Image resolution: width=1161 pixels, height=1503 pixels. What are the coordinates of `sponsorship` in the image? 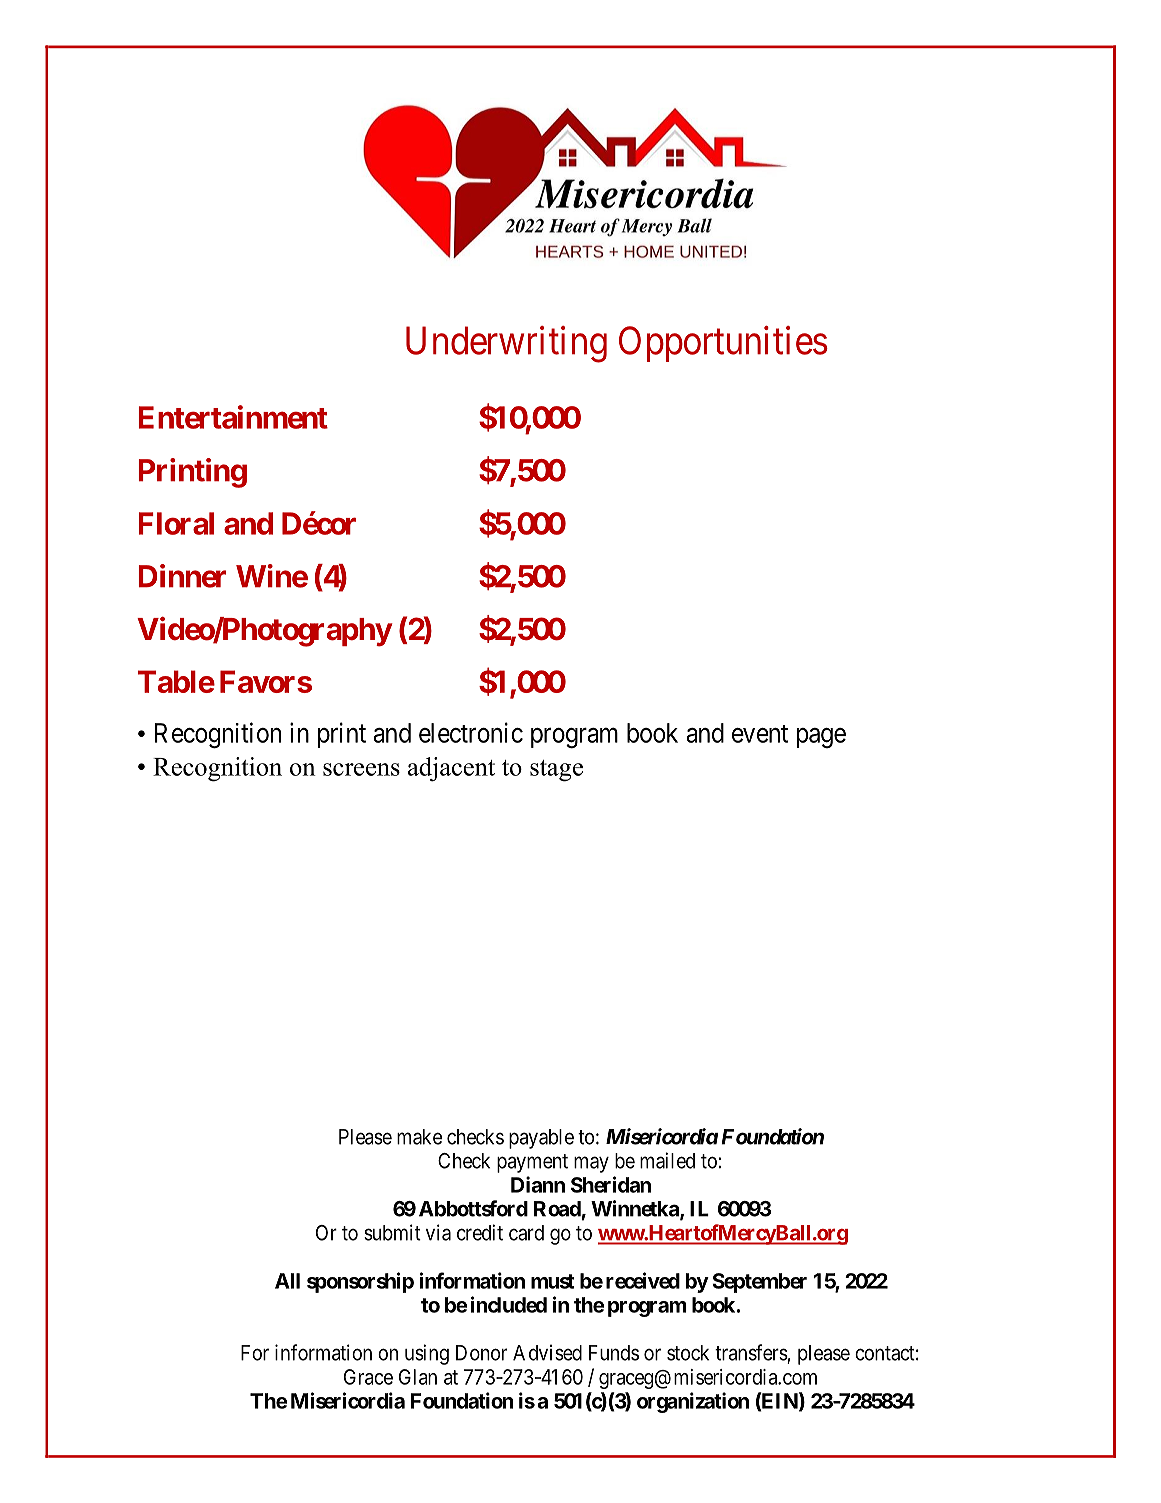 It's located at (360, 1282).
